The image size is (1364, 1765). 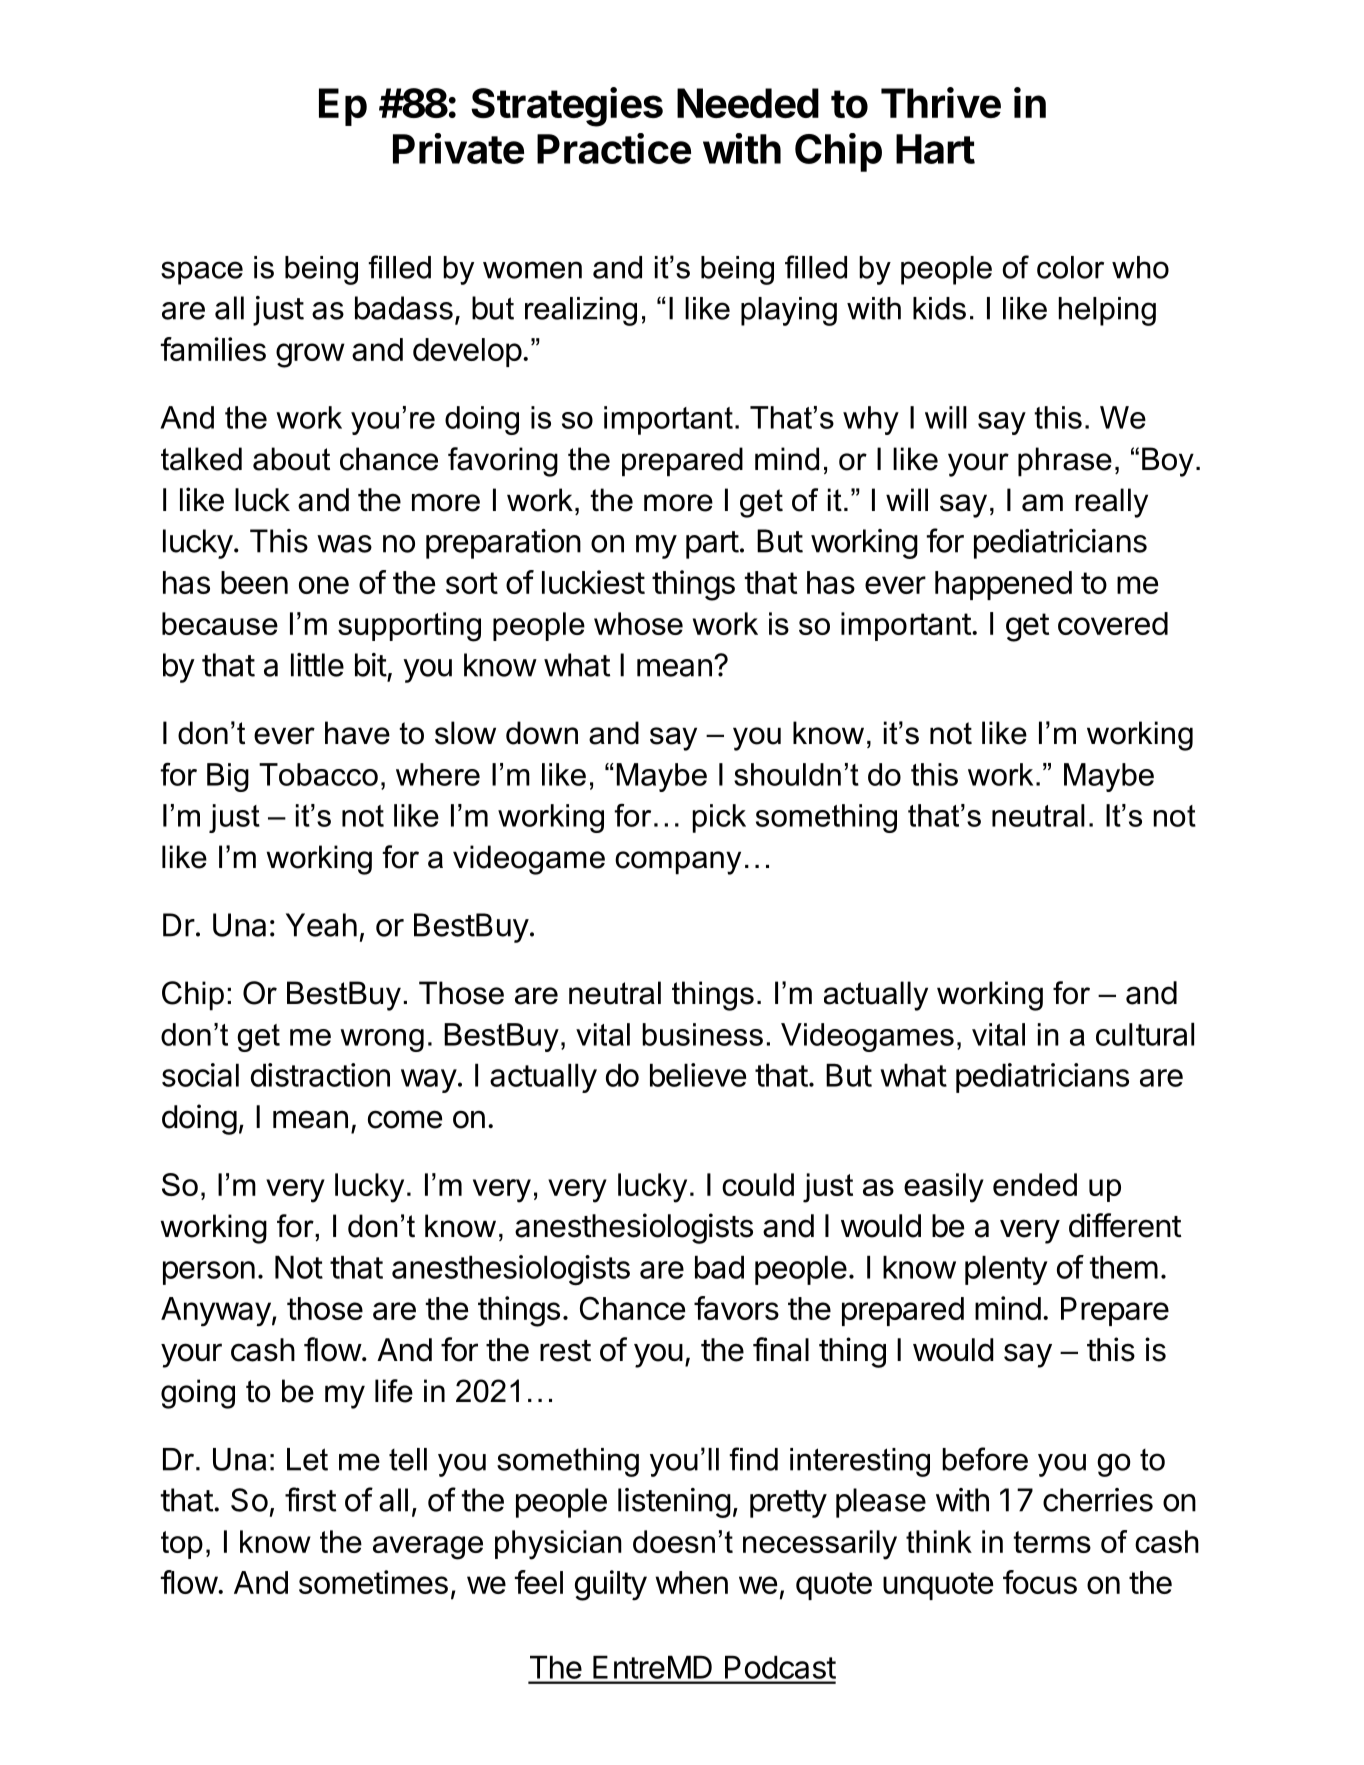 I want to click on Private, so click(x=458, y=148).
